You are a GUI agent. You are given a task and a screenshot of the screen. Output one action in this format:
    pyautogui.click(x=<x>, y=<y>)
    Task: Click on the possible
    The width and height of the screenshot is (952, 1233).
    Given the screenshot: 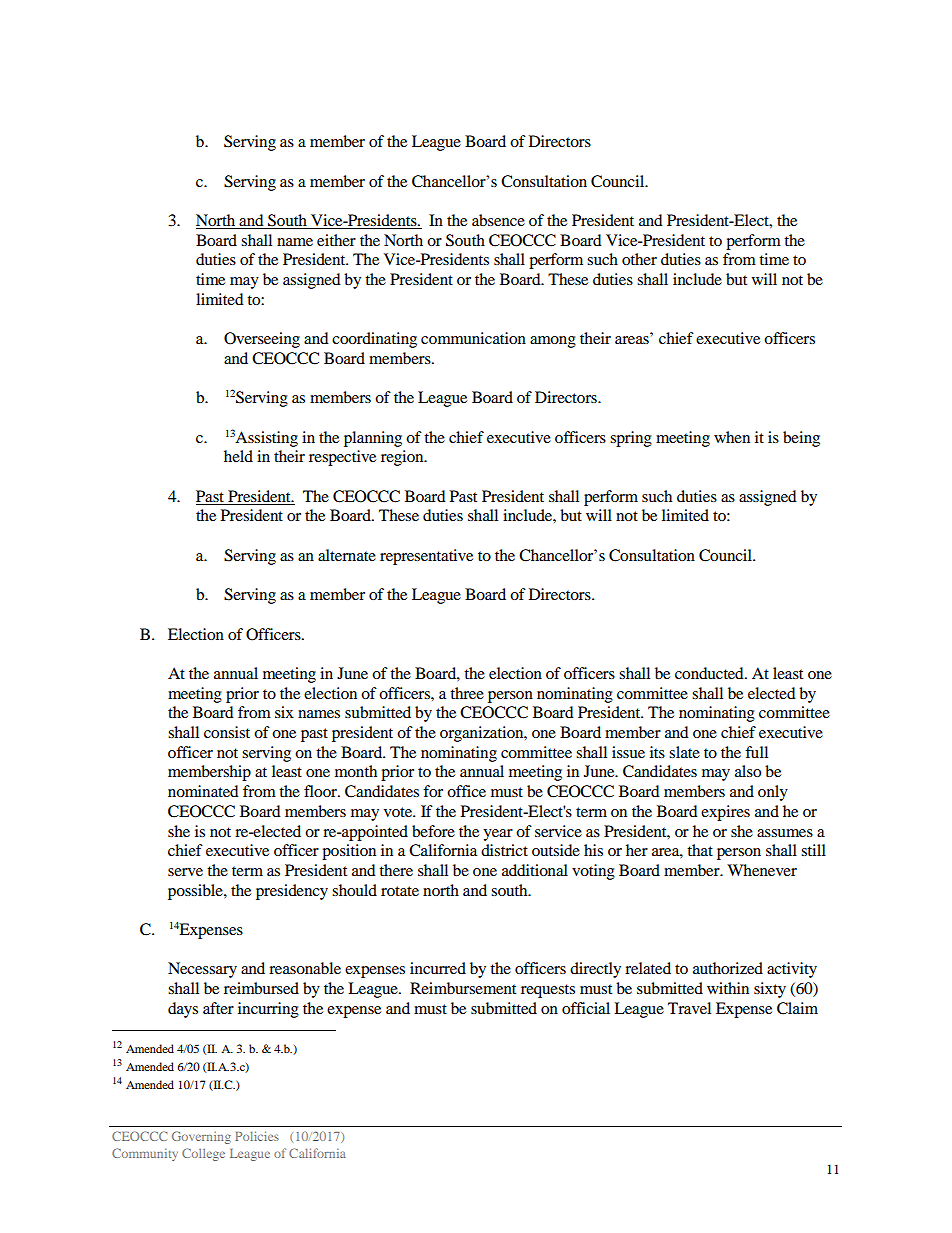 What is the action you would take?
    pyautogui.click(x=196, y=892)
